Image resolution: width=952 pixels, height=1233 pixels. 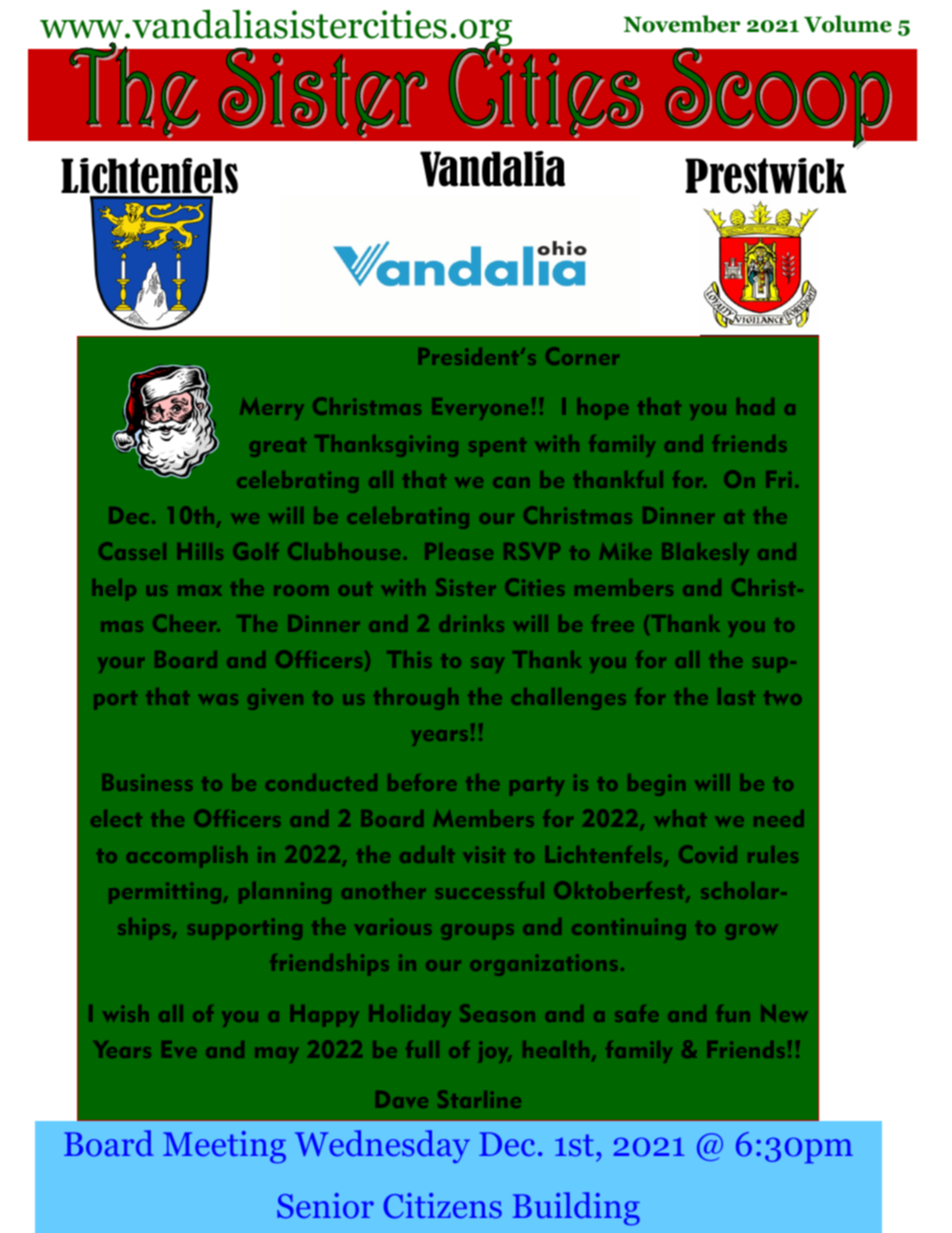 What do you see at coordinates (224, 1147) in the image?
I see `Meeting` at bounding box center [224, 1147].
